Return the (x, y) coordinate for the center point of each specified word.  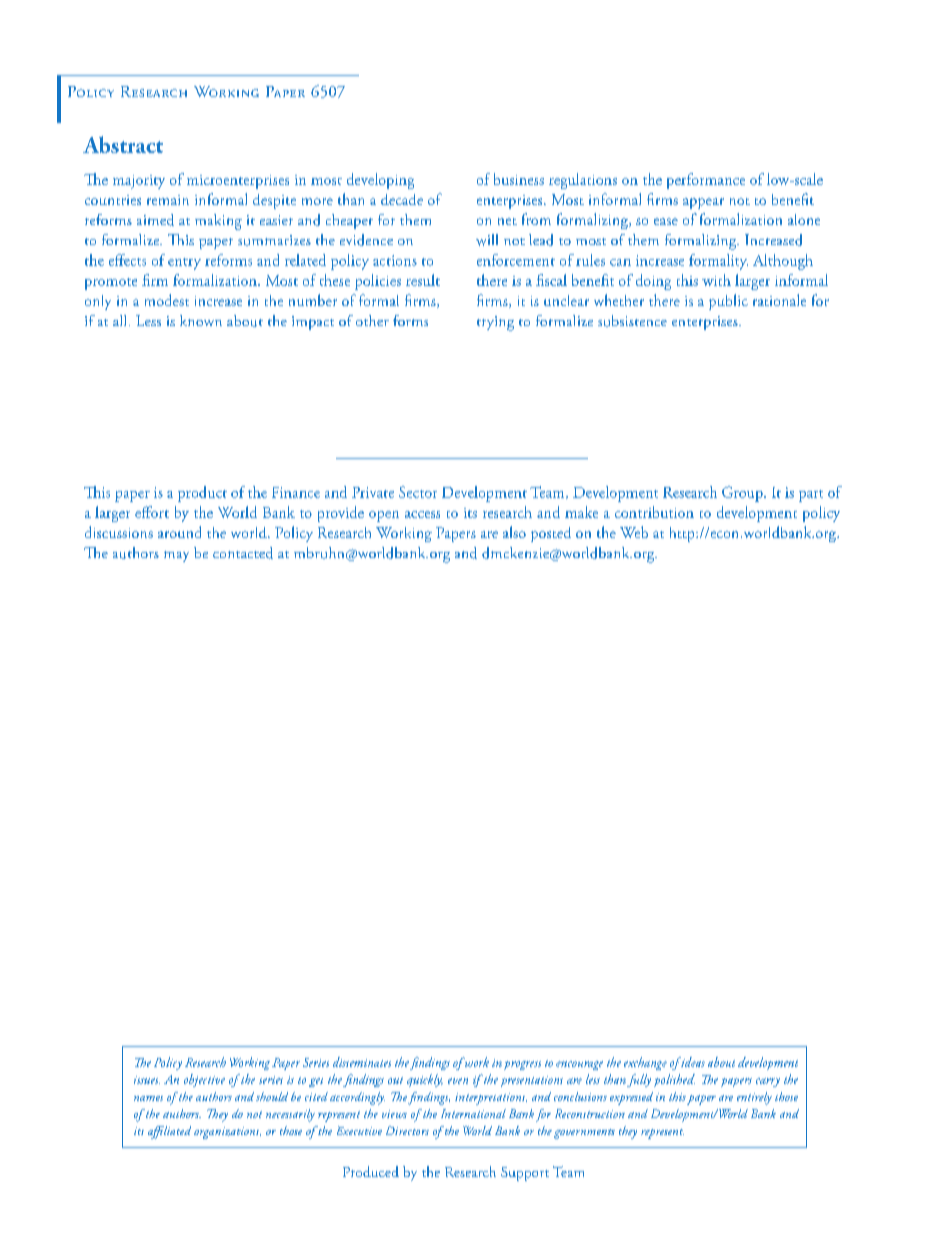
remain (168, 200)
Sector (418, 492)
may (176, 556)
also (514, 532)
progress (522, 1065)
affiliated (169, 1132)
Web (634, 532)
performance (706, 181)
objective (204, 1080)
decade (402, 199)
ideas (692, 1062)
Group (743, 494)
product (202, 494)
